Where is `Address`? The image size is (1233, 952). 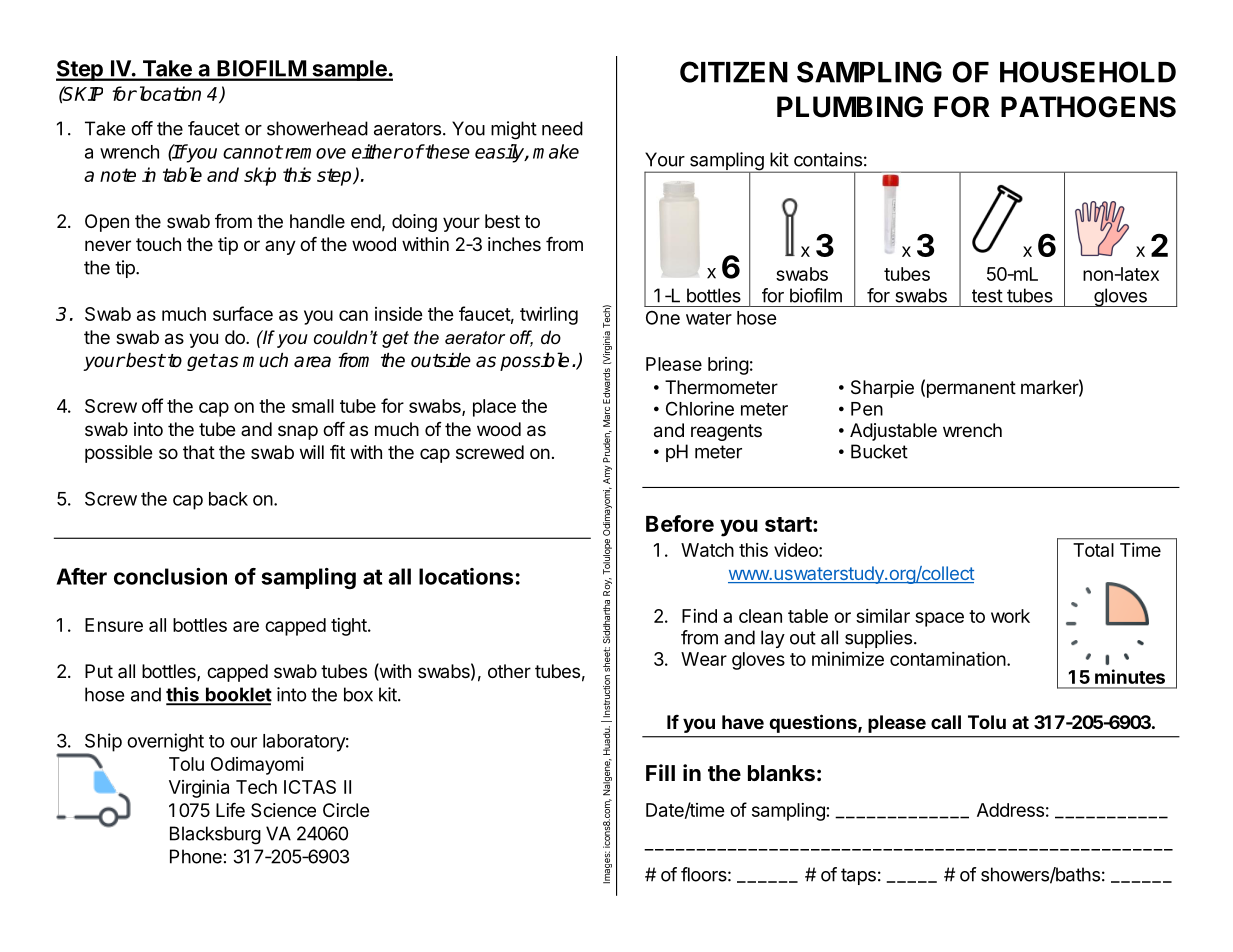
Address is located at coordinates (1010, 810).
